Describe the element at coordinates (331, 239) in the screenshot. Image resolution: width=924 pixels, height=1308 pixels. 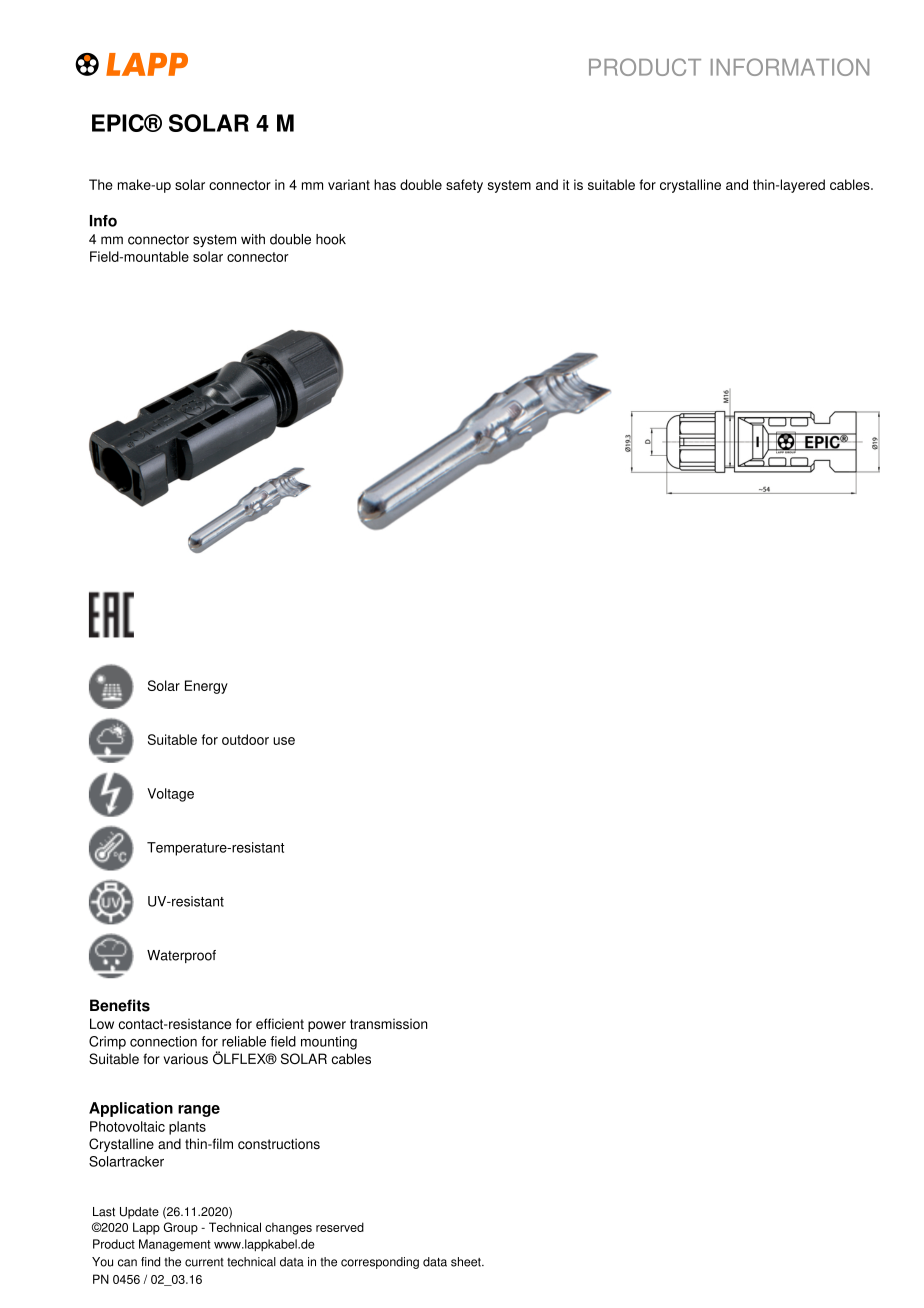
I see `hook` at that location.
